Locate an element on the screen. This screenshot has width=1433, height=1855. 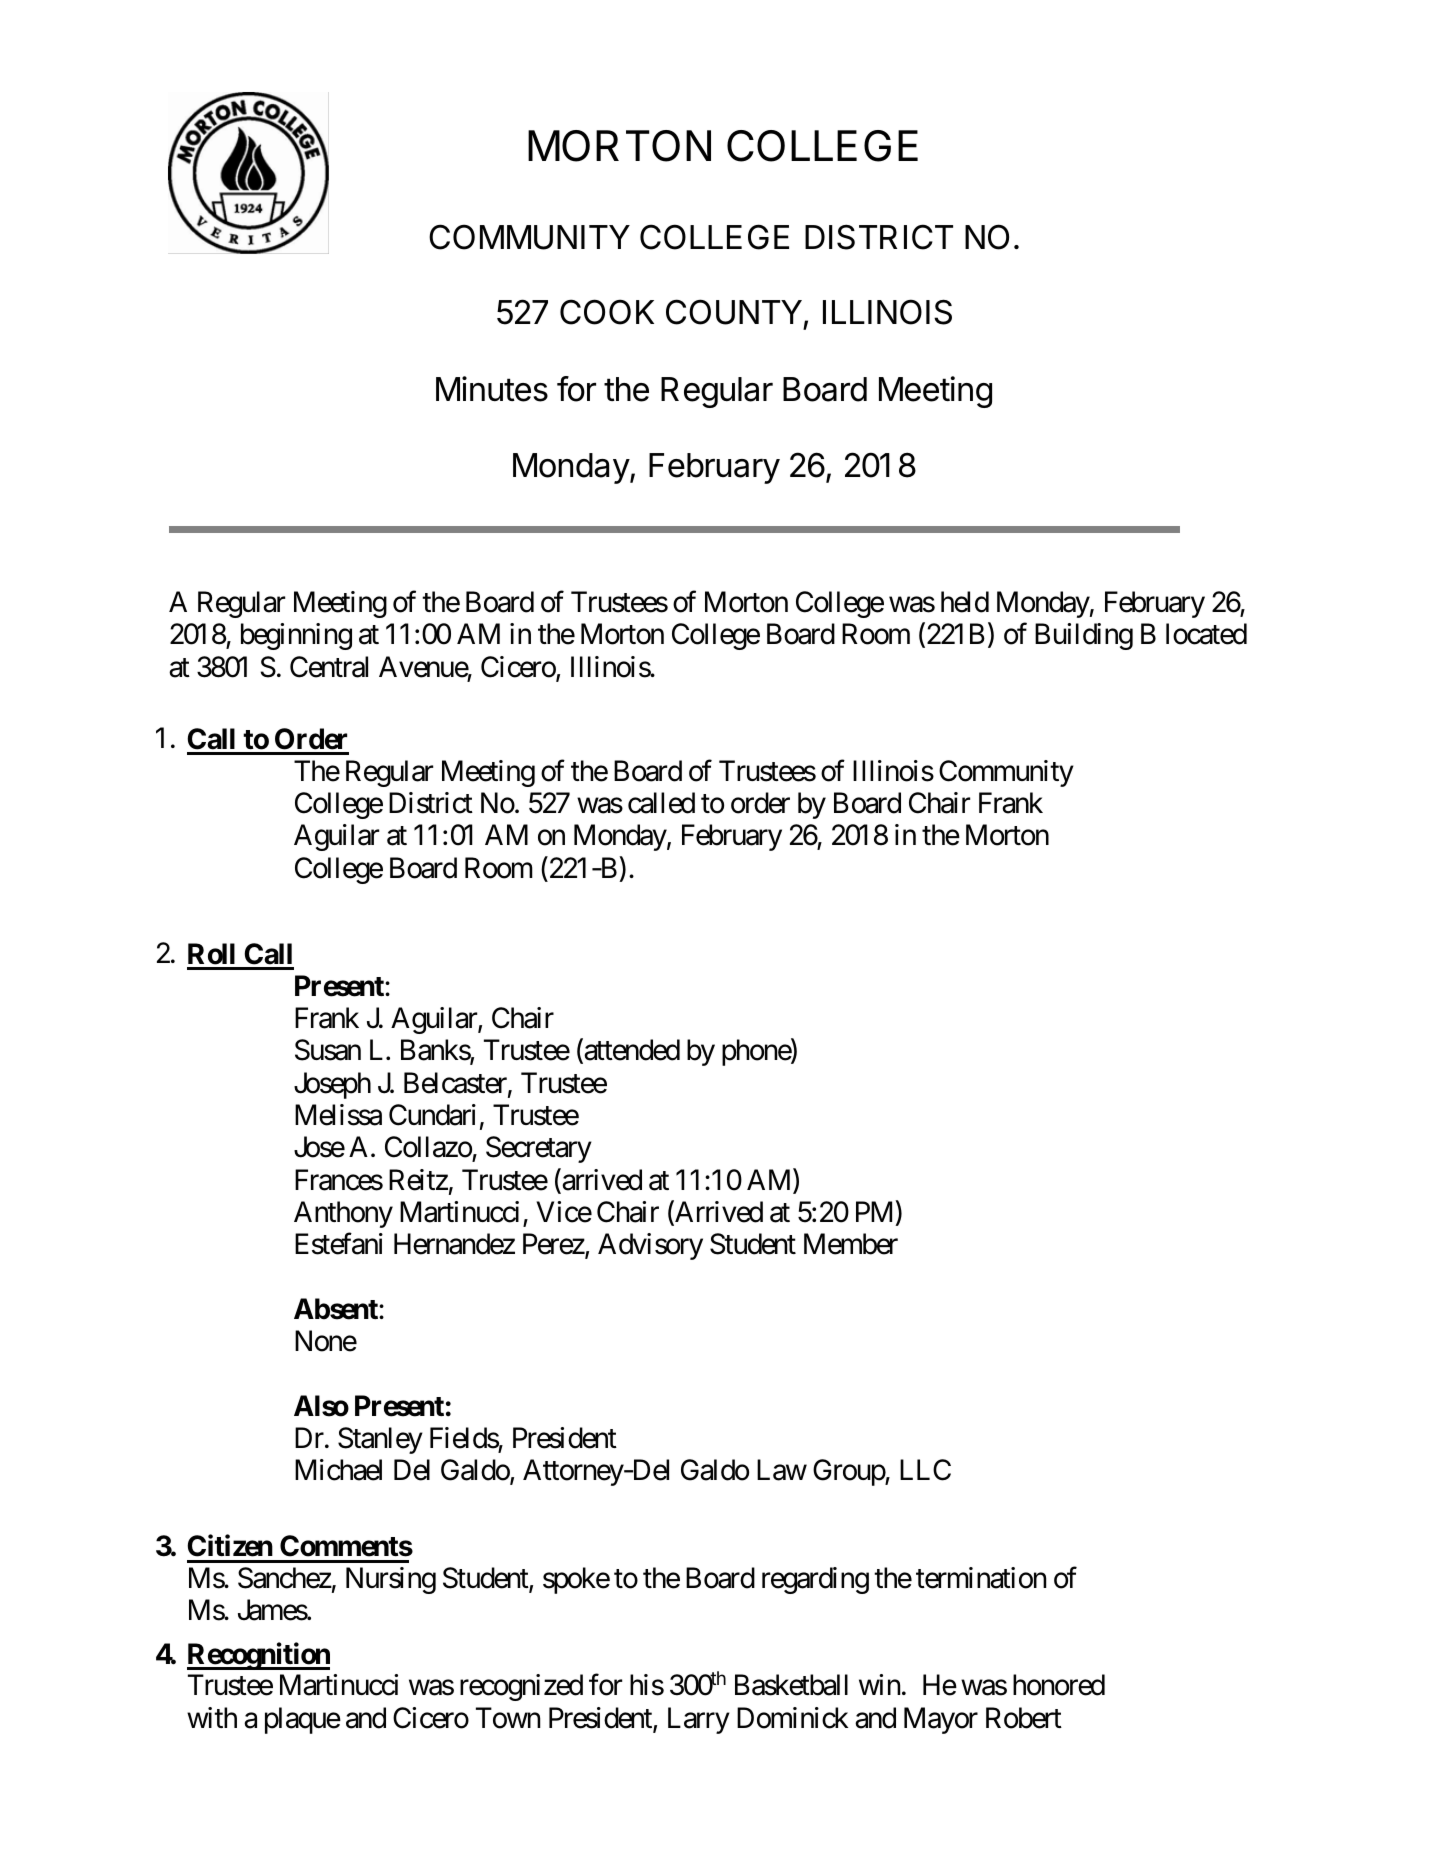
Anthony is located at coordinates (343, 1214).
